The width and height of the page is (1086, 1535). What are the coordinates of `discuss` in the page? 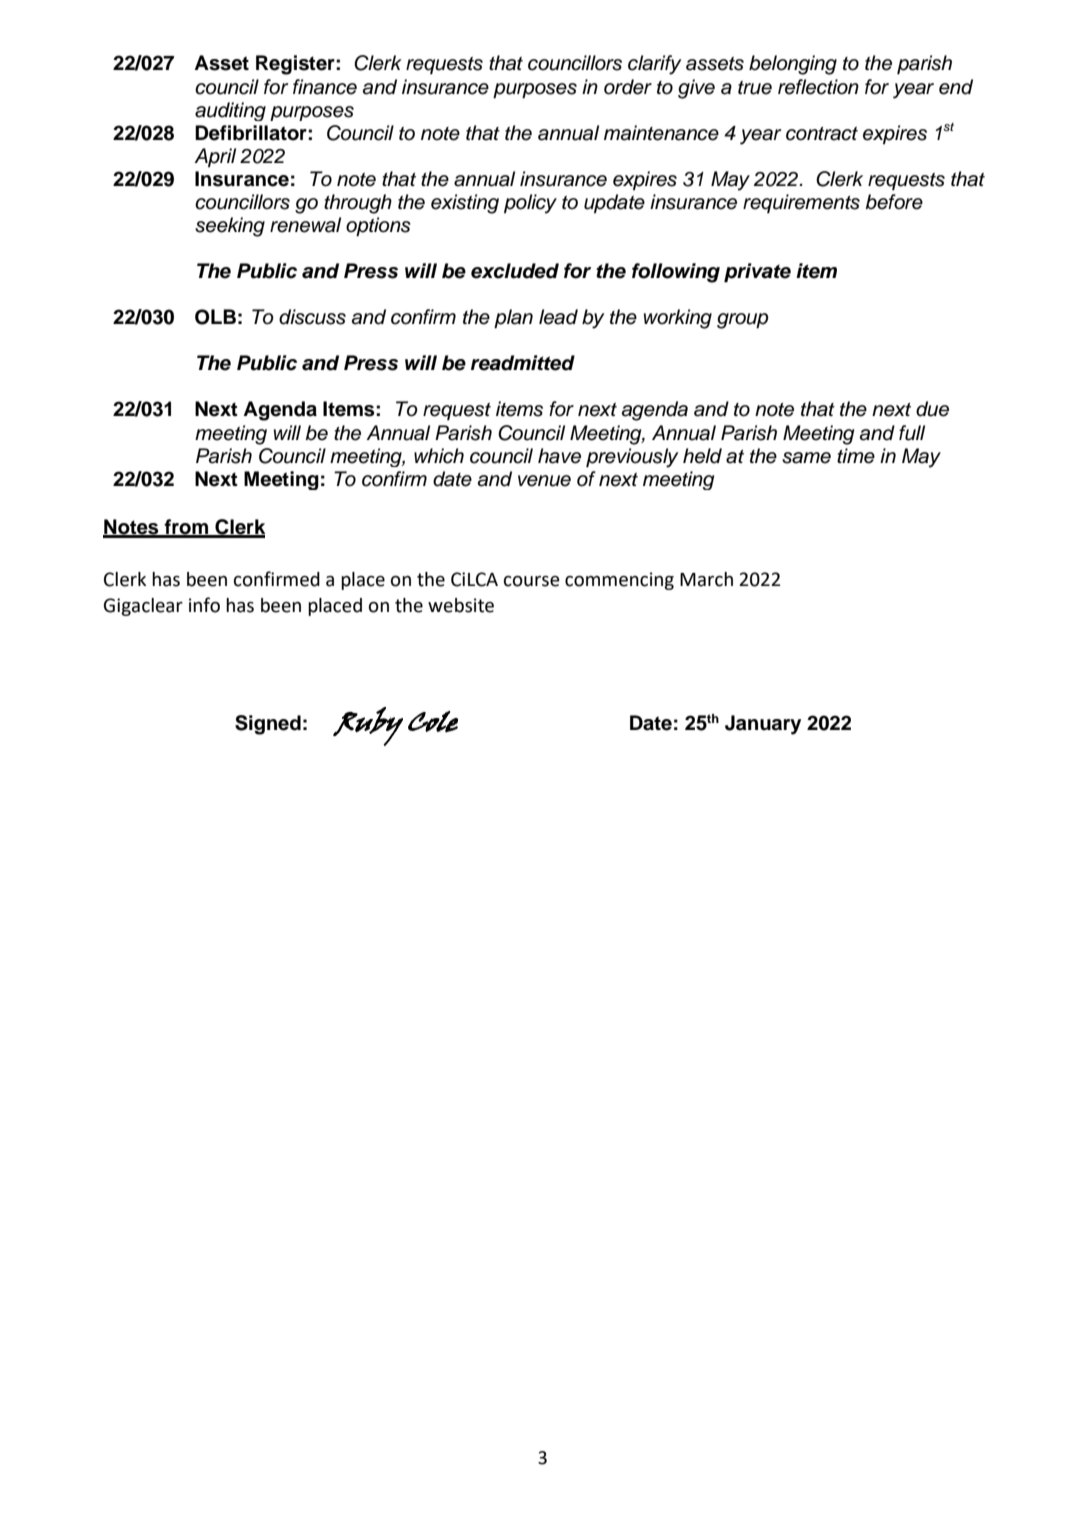 It's located at (312, 317).
